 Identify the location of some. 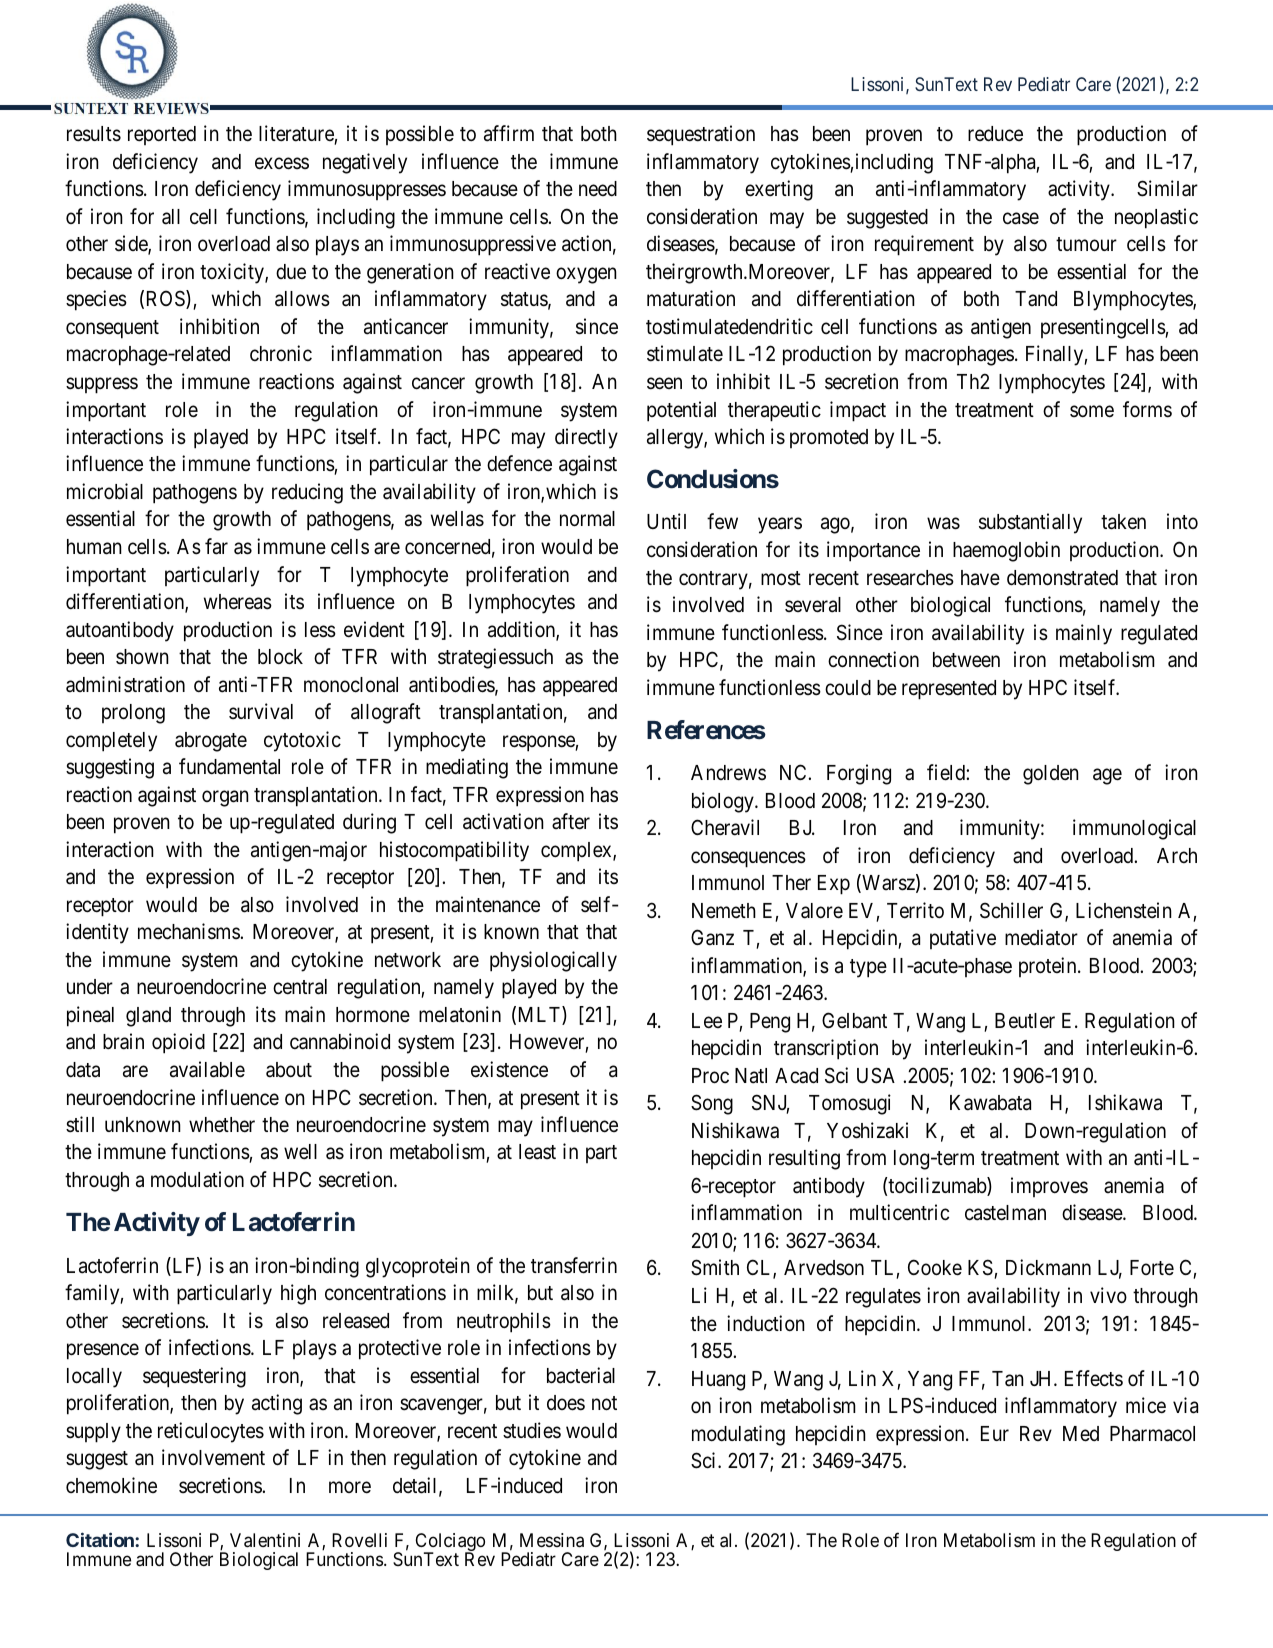
(1092, 411).
